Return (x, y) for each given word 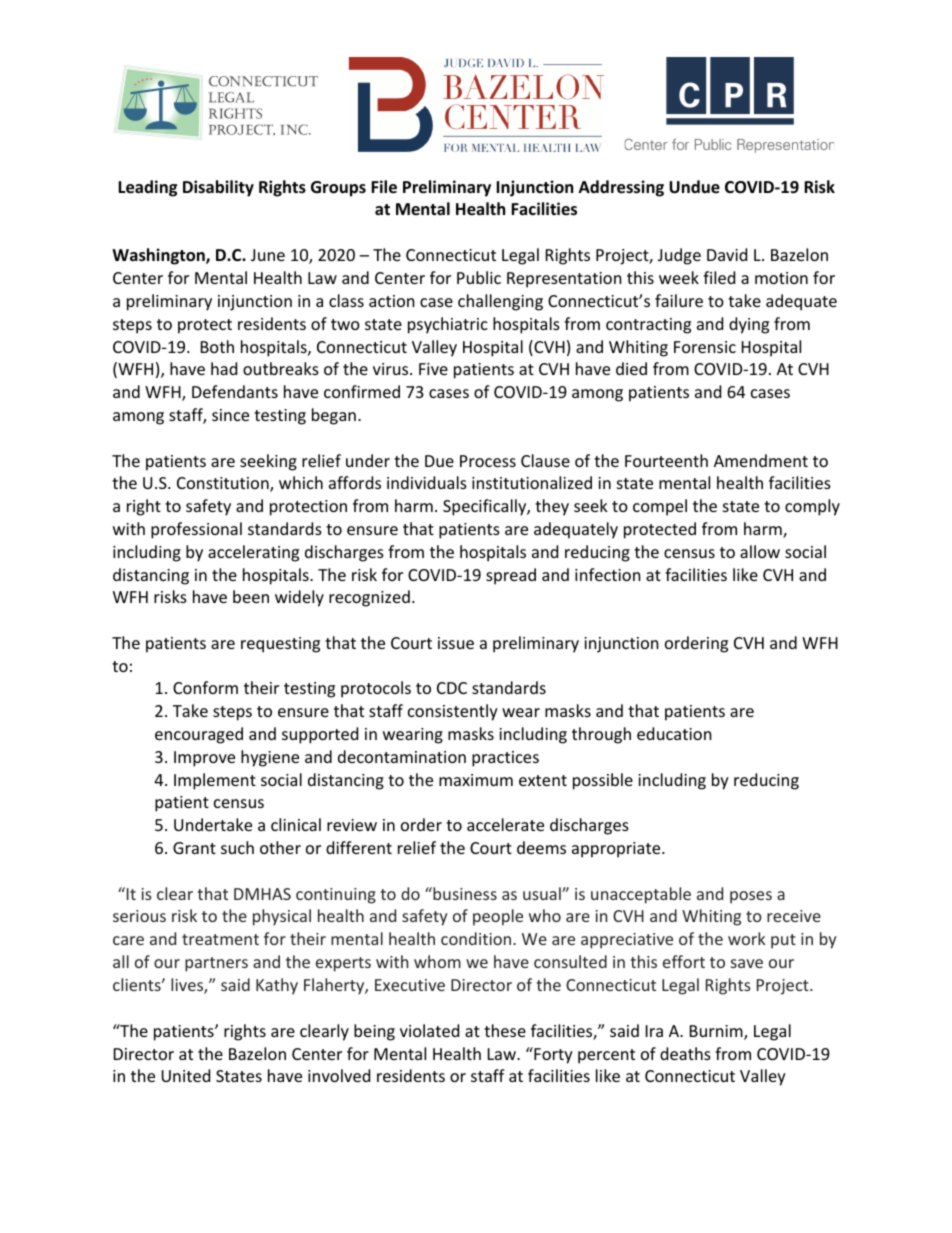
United (185, 1075)
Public (479, 277)
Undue (694, 187)
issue (456, 643)
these (505, 1030)
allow (760, 551)
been (251, 596)
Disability (218, 188)
